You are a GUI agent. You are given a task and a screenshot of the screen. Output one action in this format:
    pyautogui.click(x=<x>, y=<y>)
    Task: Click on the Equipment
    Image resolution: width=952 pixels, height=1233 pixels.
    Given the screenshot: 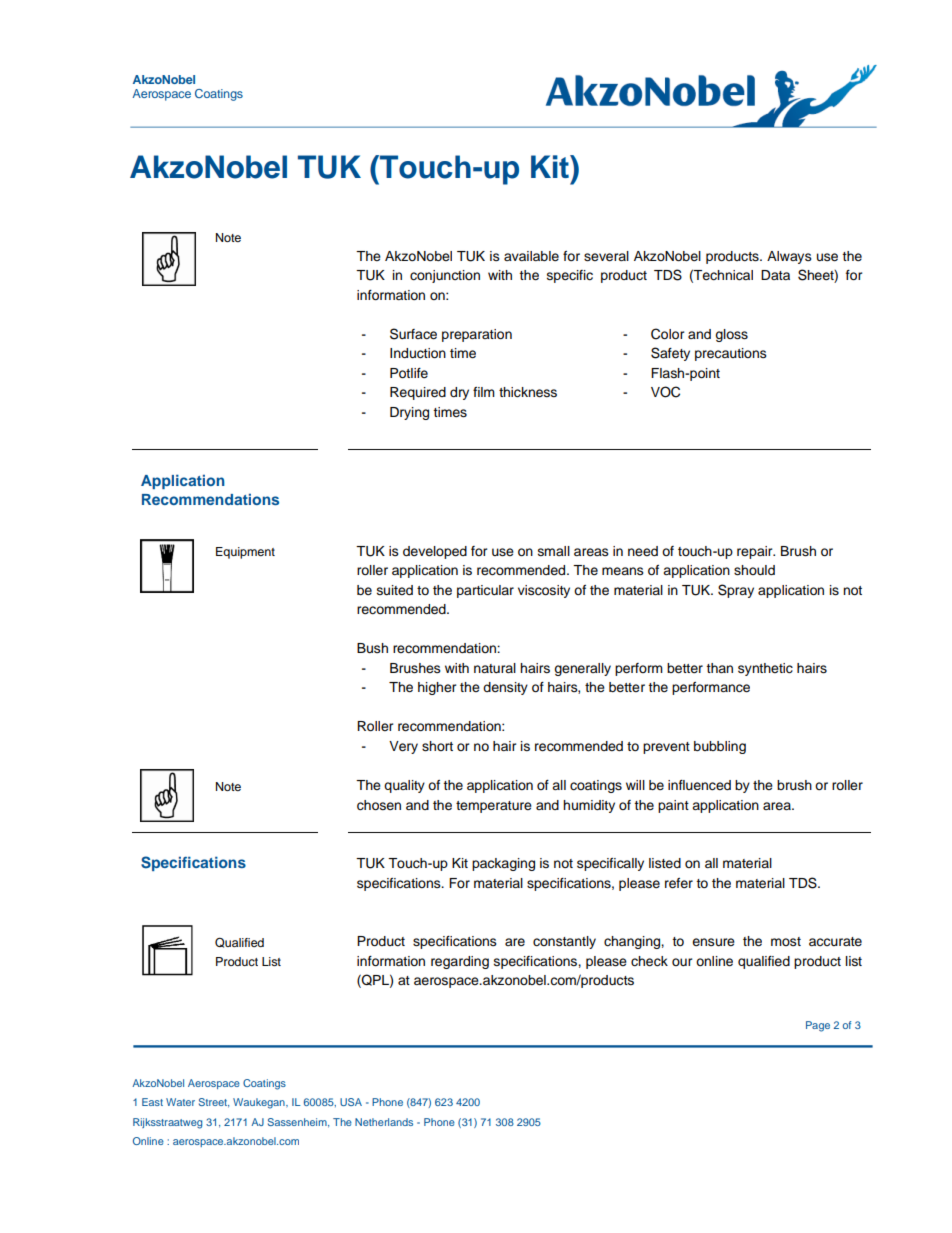 What is the action you would take?
    pyautogui.click(x=245, y=553)
